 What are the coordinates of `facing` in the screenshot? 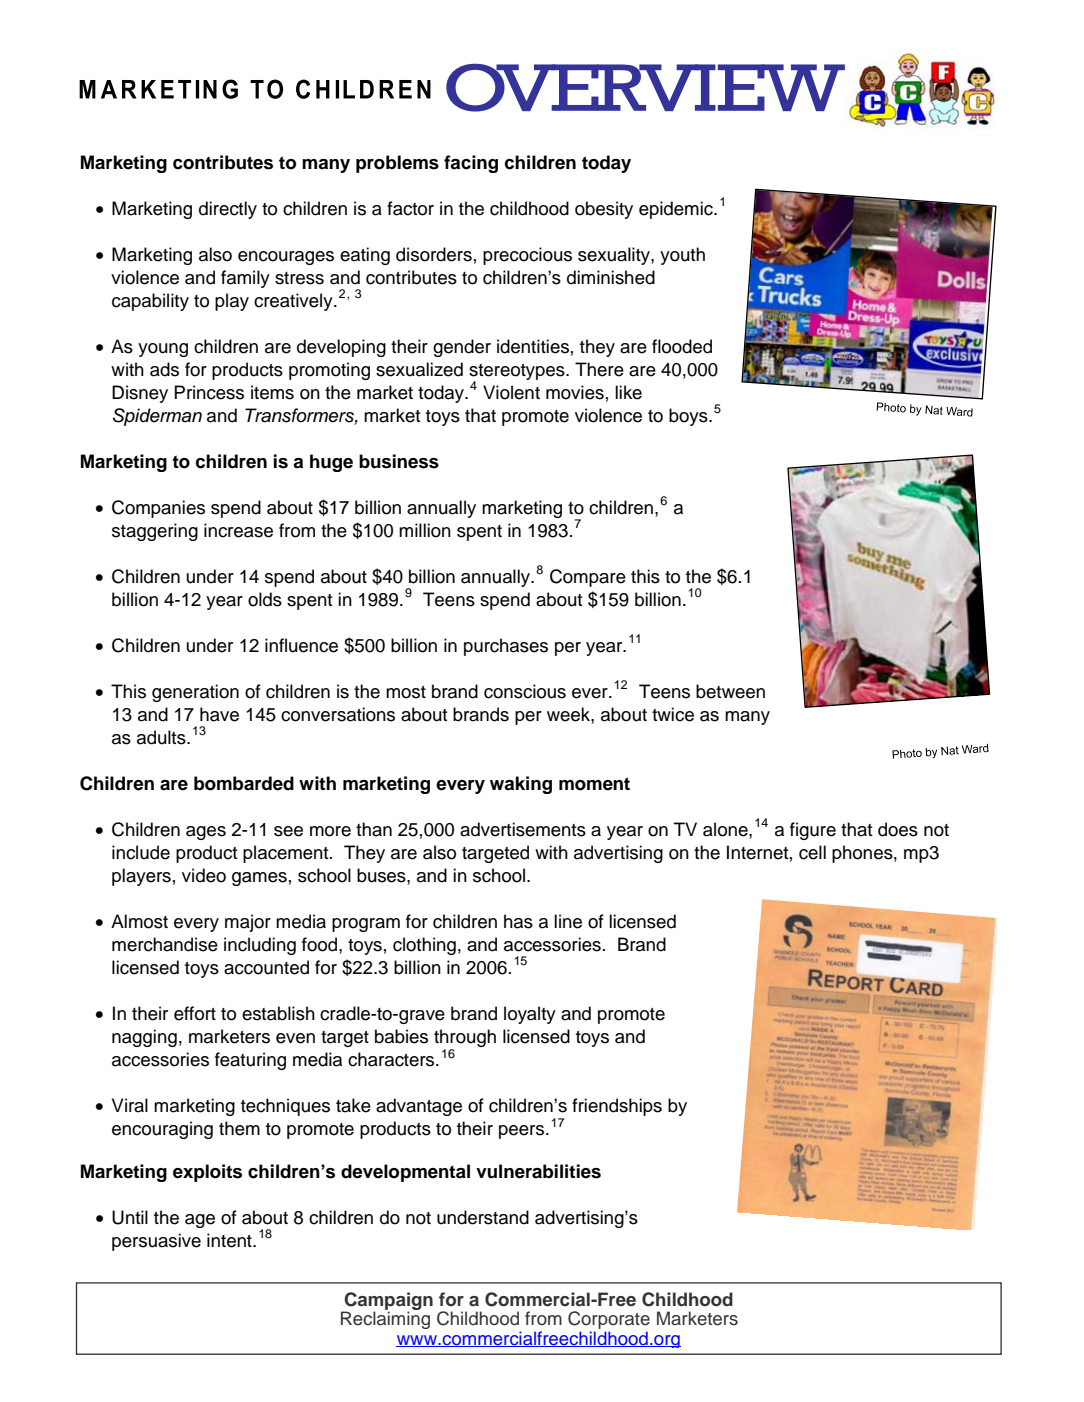 It's located at (471, 164).
